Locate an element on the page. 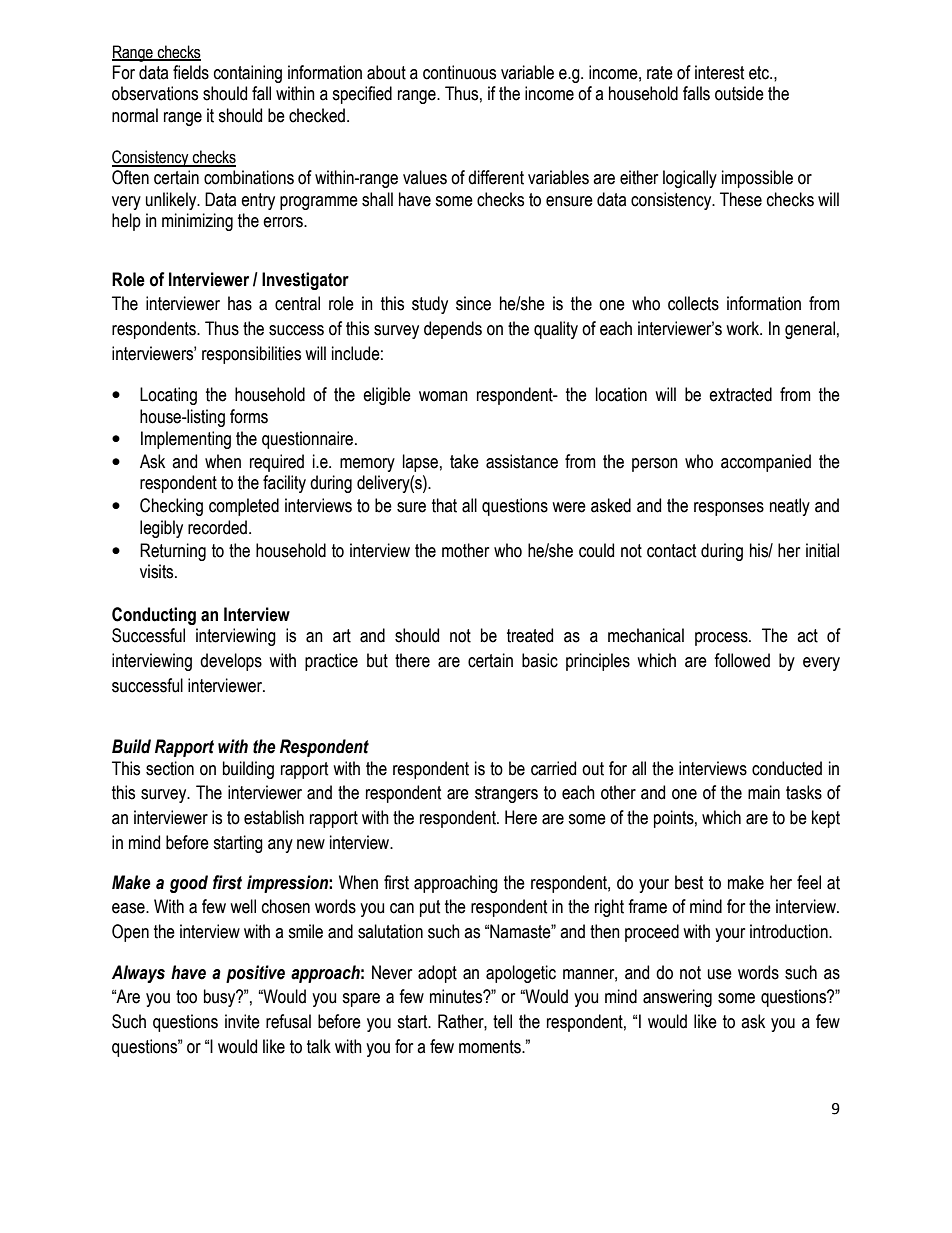  tell is located at coordinates (502, 1021).
